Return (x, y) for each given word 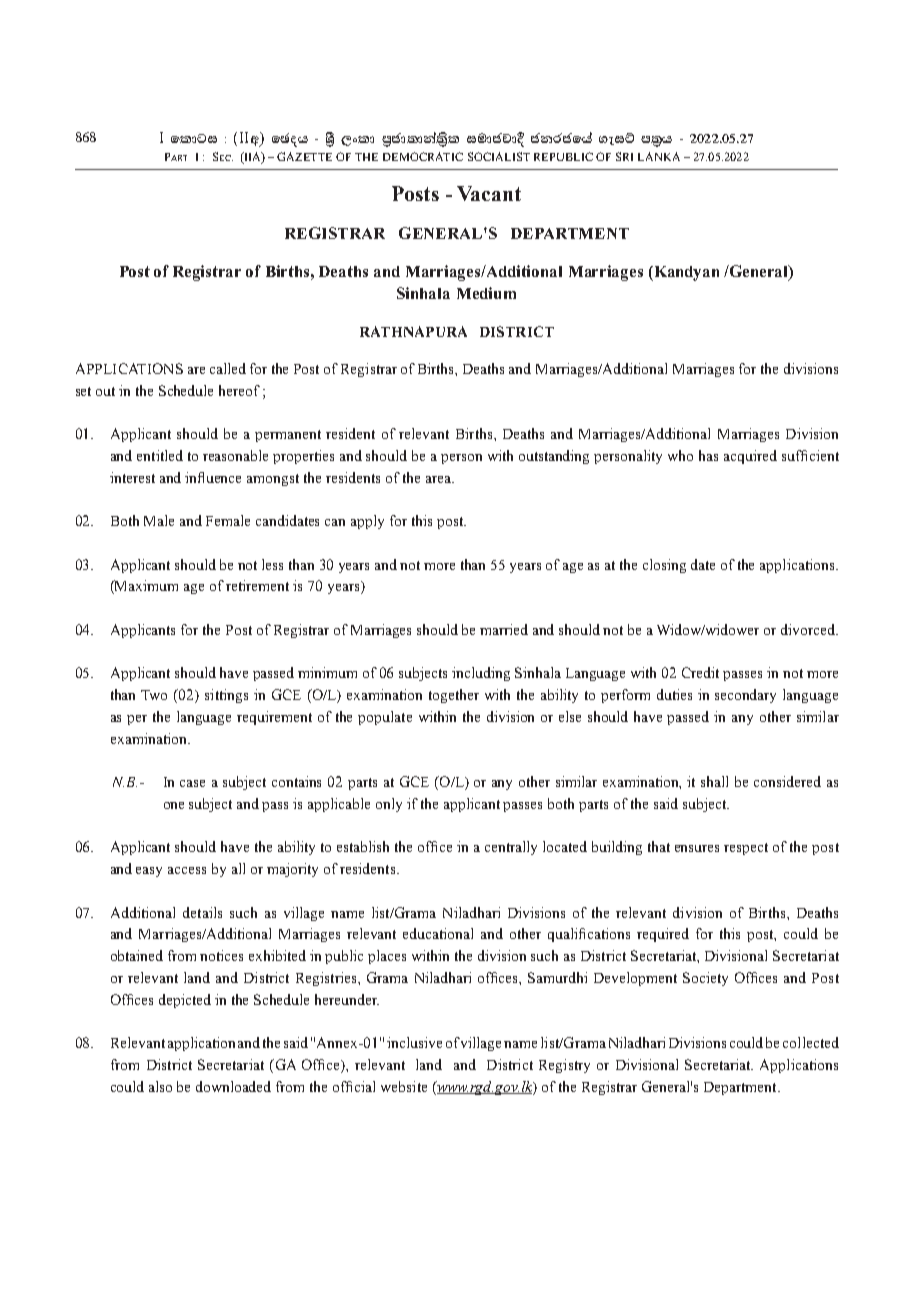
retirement (257, 585)
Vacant (489, 193)
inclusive (414, 1042)
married (504, 629)
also (160, 1086)
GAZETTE (304, 156)
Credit (700, 672)
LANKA (659, 156)
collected (811, 1042)
